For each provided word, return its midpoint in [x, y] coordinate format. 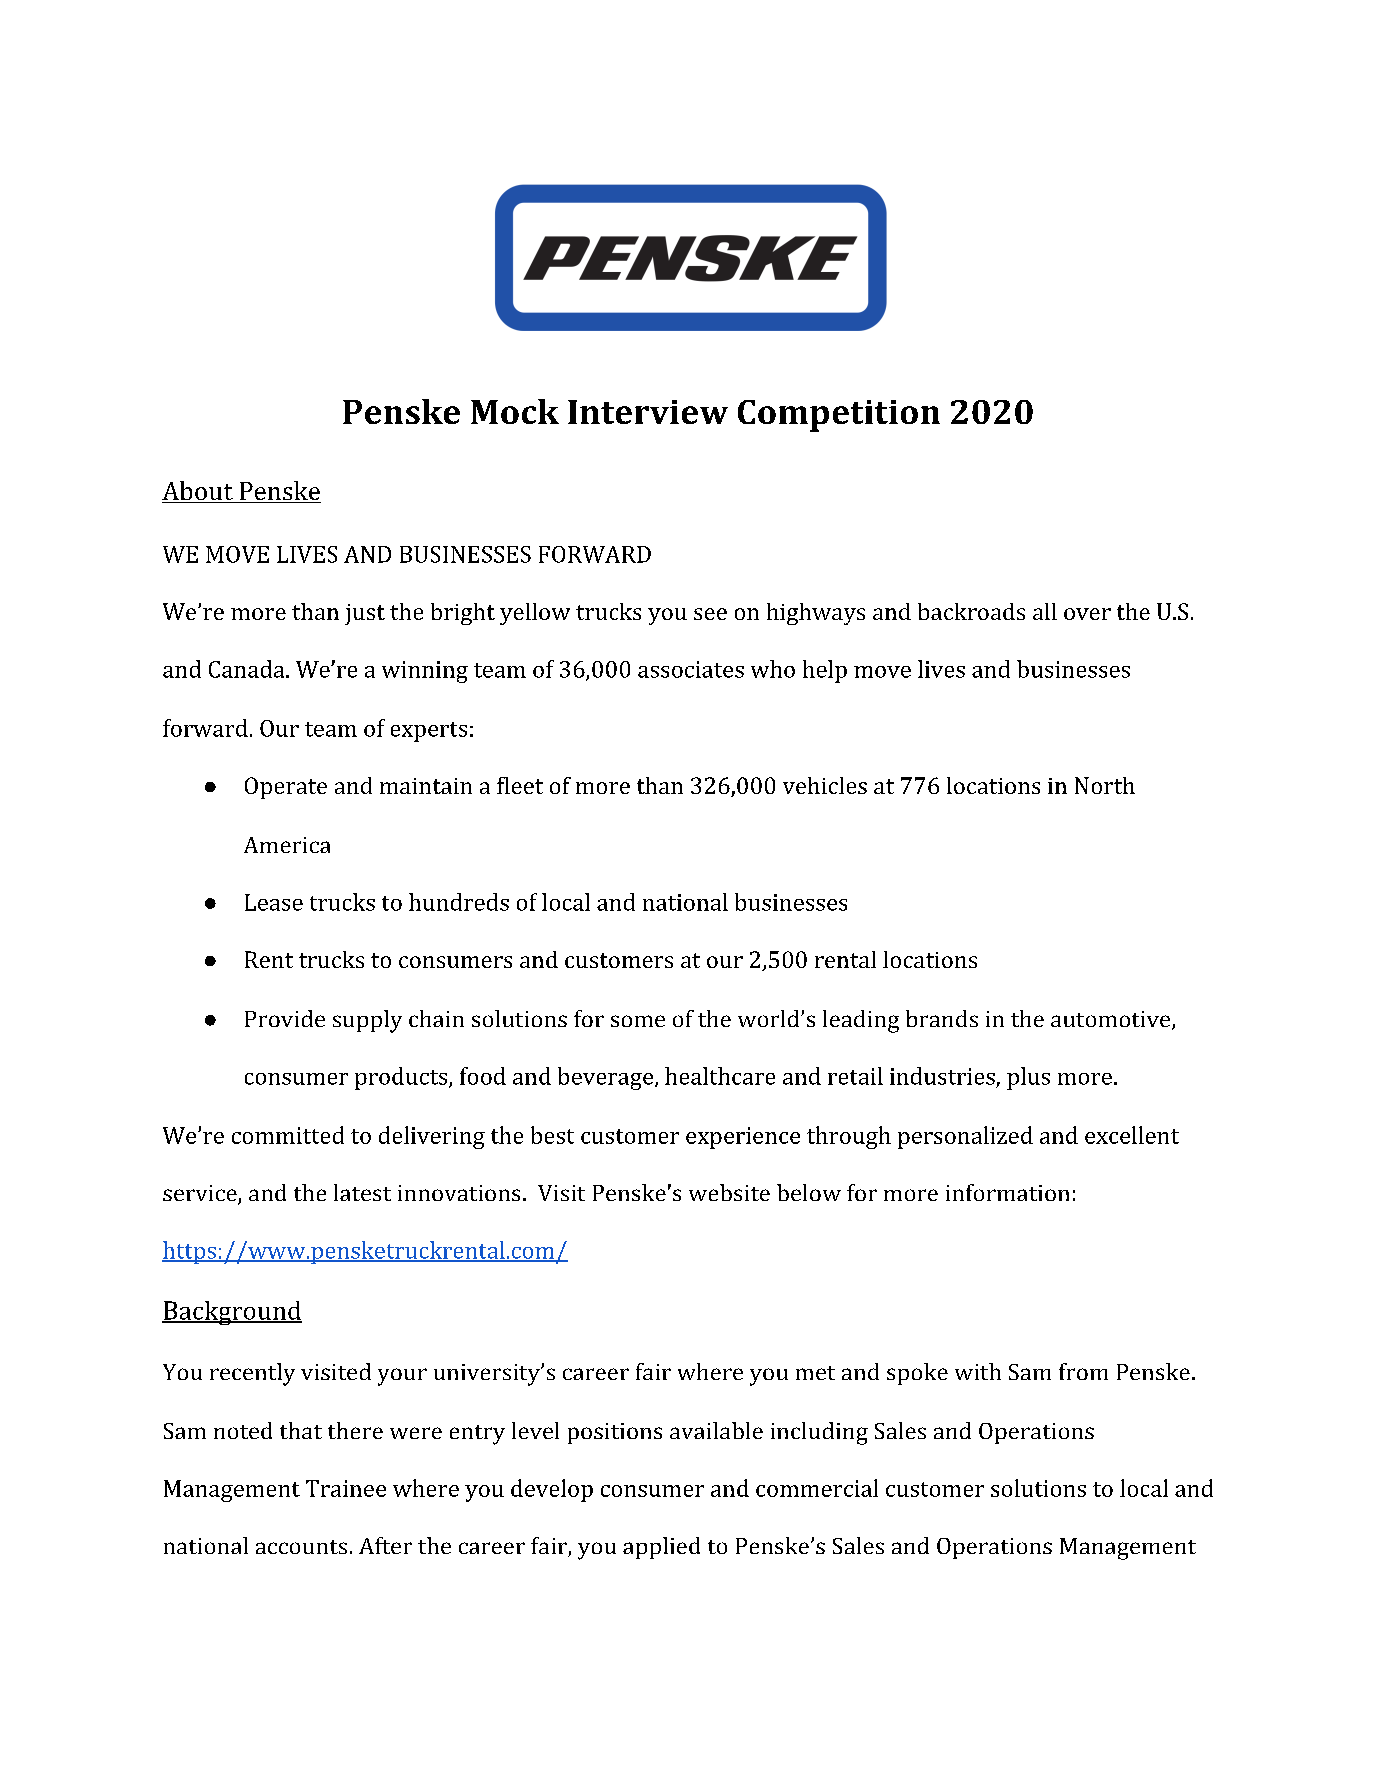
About [198, 492]
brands [942, 1018]
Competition [839, 416]
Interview [648, 412]
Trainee [346, 1488]
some [638, 1021]
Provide [285, 1018]
